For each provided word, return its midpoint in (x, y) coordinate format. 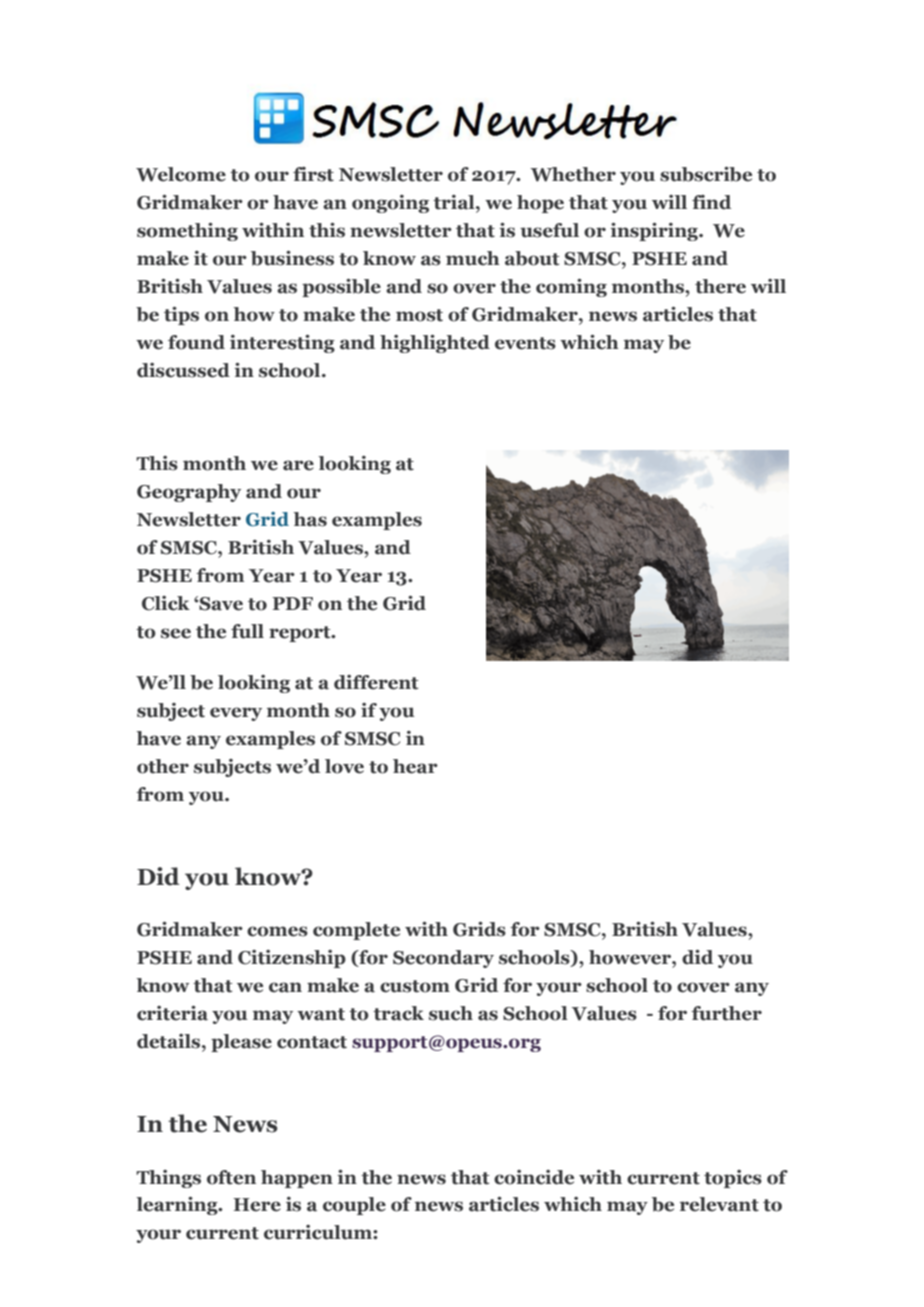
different (376, 682)
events (525, 343)
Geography (189, 493)
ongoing (390, 204)
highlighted (435, 343)
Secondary (443, 959)
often (231, 1177)
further (726, 1013)
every (236, 714)
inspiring (655, 231)
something (187, 231)
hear (415, 766)
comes (277, 931)
